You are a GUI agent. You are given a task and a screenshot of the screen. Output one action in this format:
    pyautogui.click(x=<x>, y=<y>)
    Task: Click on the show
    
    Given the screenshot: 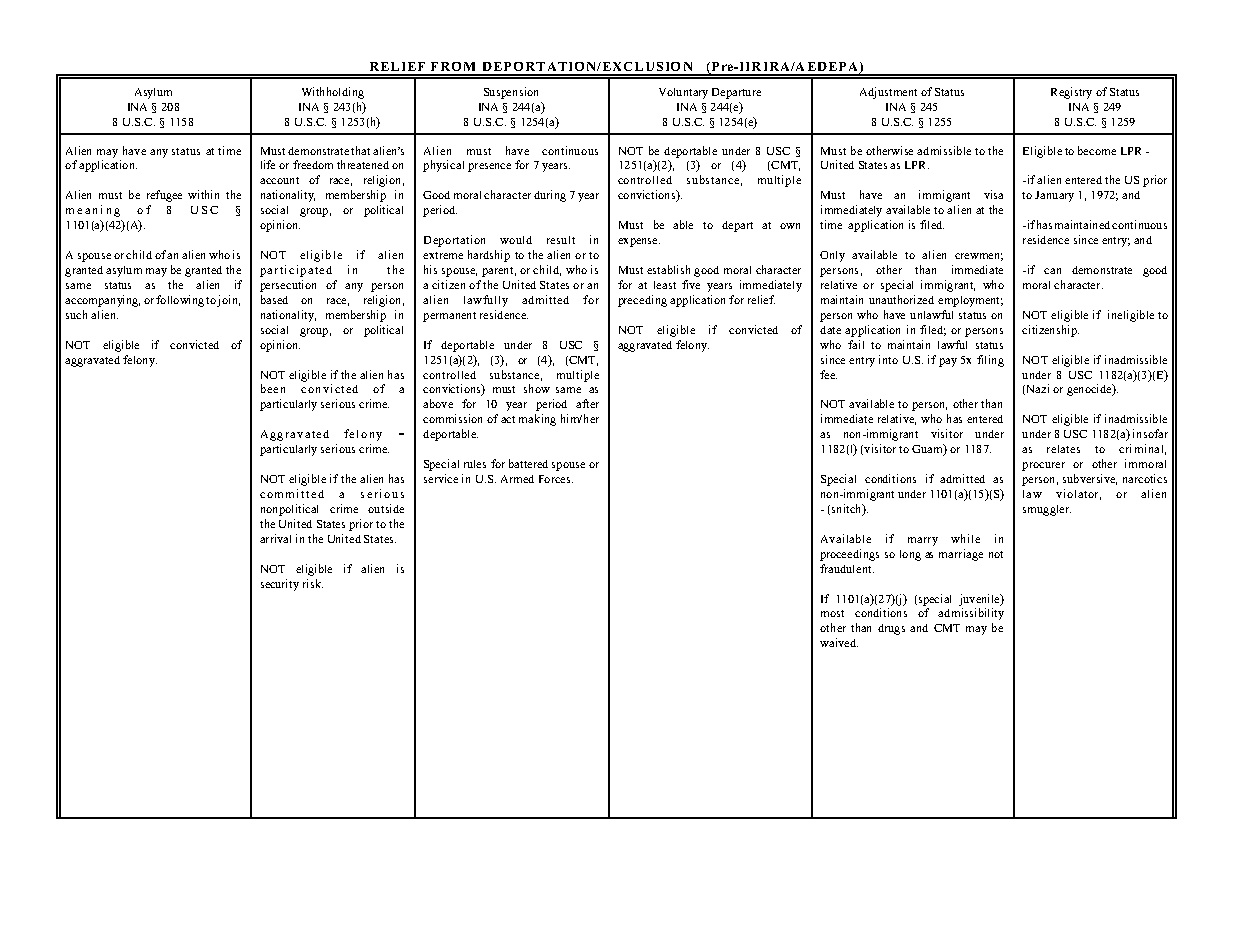 What is the action you would take?
    pyautogui.click(x=537, y=388)
